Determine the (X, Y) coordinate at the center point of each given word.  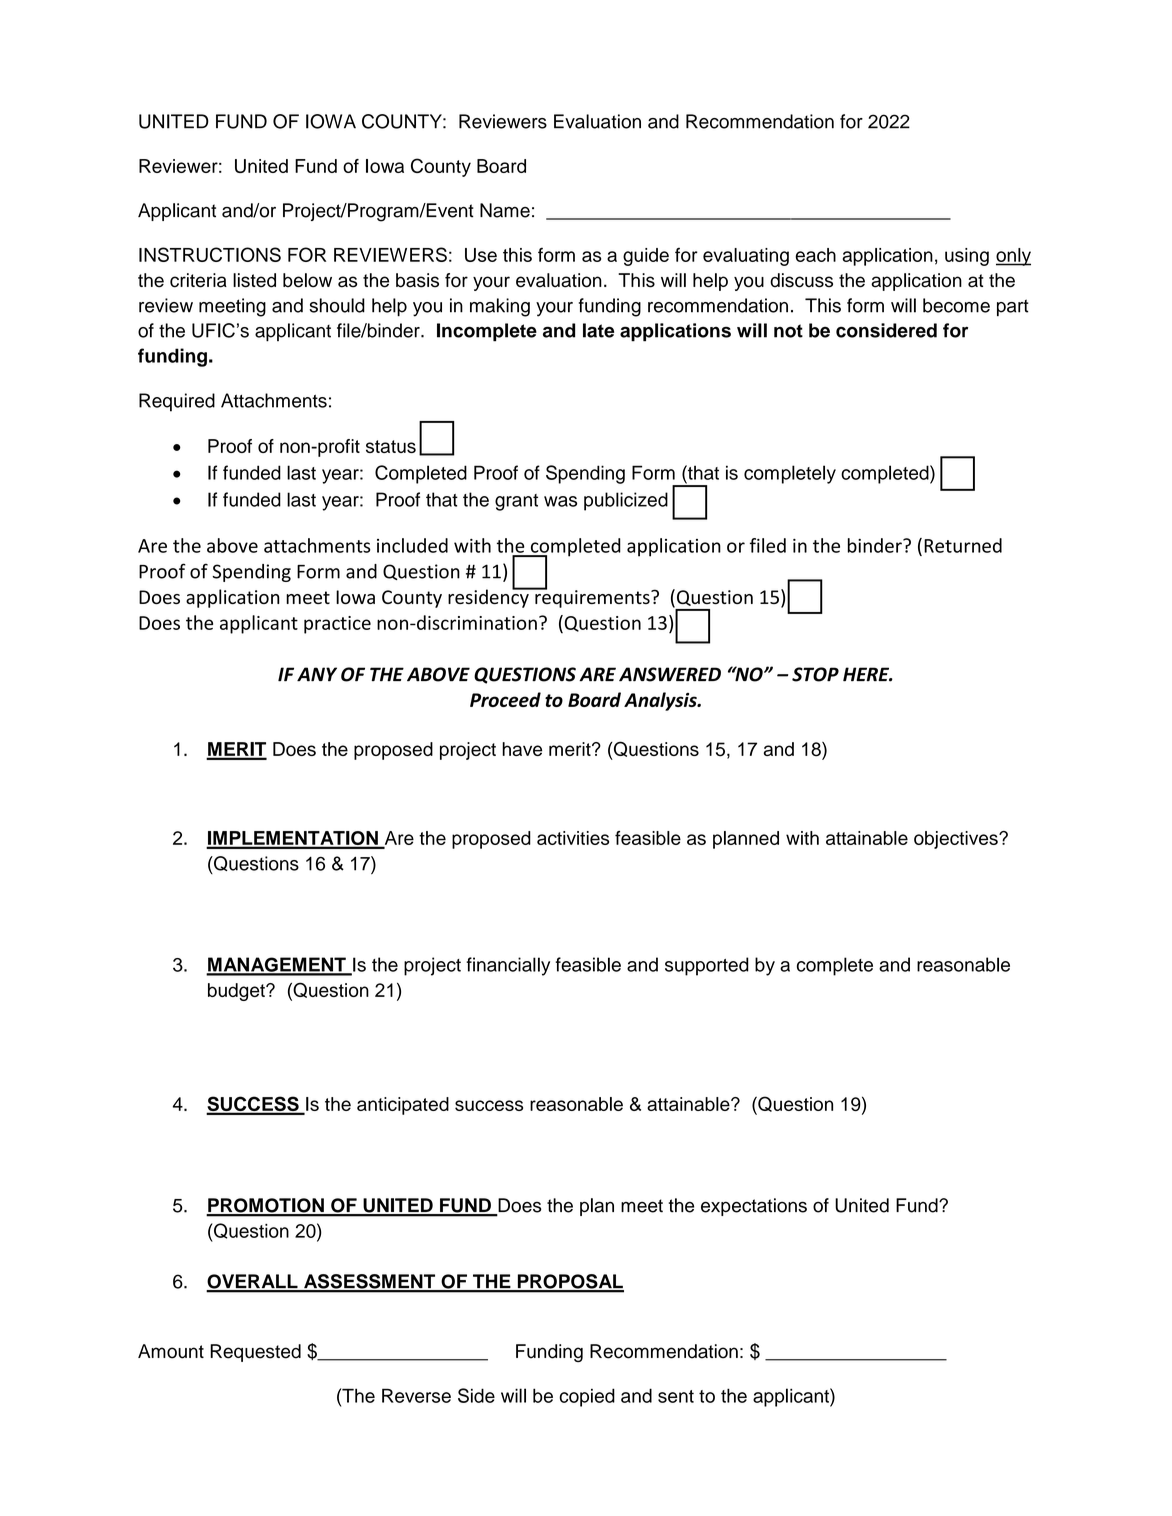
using (967, 257)
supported (707, 966)
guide (646, 257)
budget (237, 992)
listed (254, 280)
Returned (963, 545)
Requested (255, 1353)
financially (508, 966)
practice (337, 625)
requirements (592, 598)
